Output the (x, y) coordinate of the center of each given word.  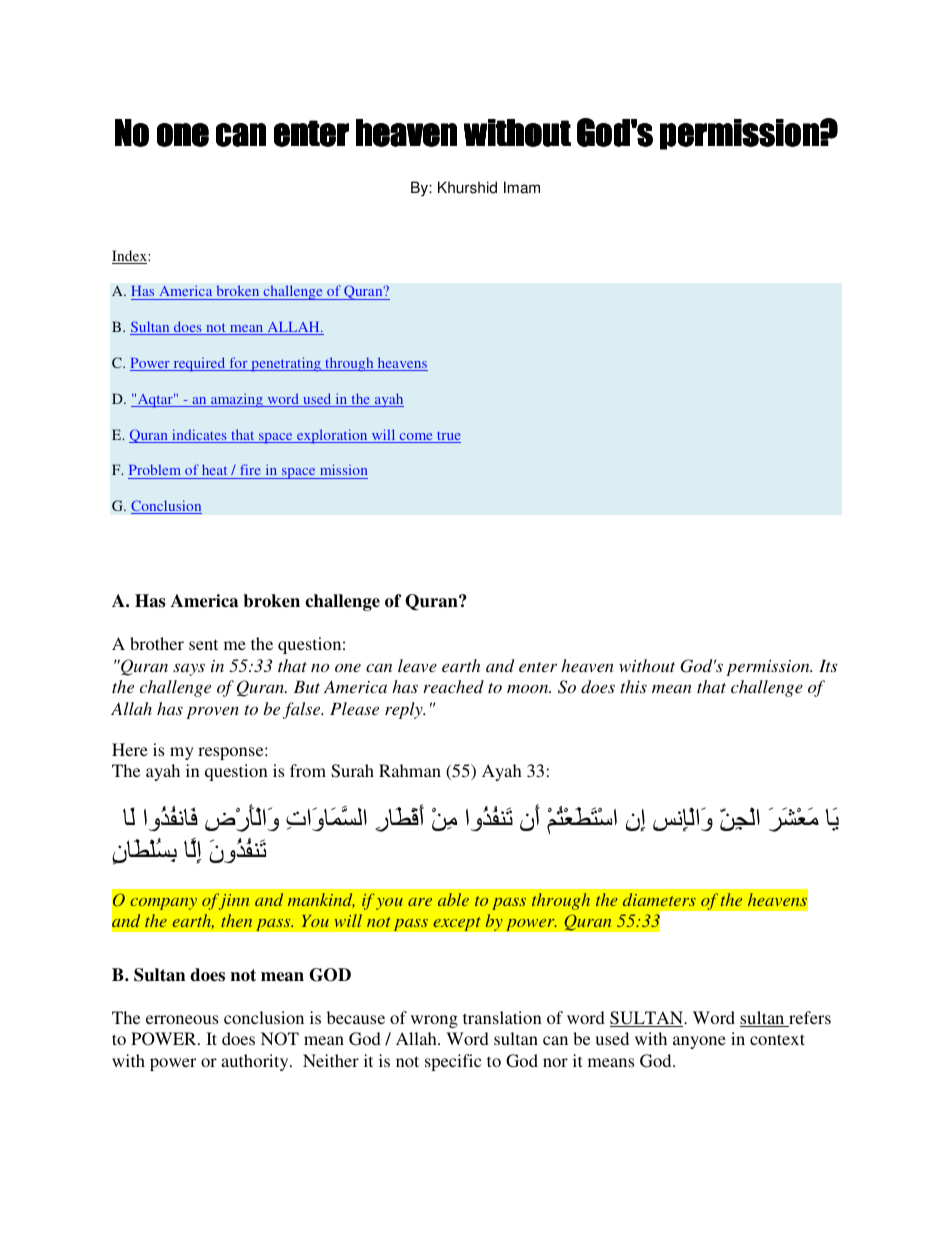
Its (828, 665)
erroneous (182, 1019)
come (416, 438)
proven (212, 713)
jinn (232, 901)
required (199, 364)
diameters (659, 899)
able (453, 899)
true (448, 437)
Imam (522, 187)
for (238, 364)
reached (453, 686)
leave (417, 665)
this (633, 686)
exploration (332, 436)
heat (214, 469)
